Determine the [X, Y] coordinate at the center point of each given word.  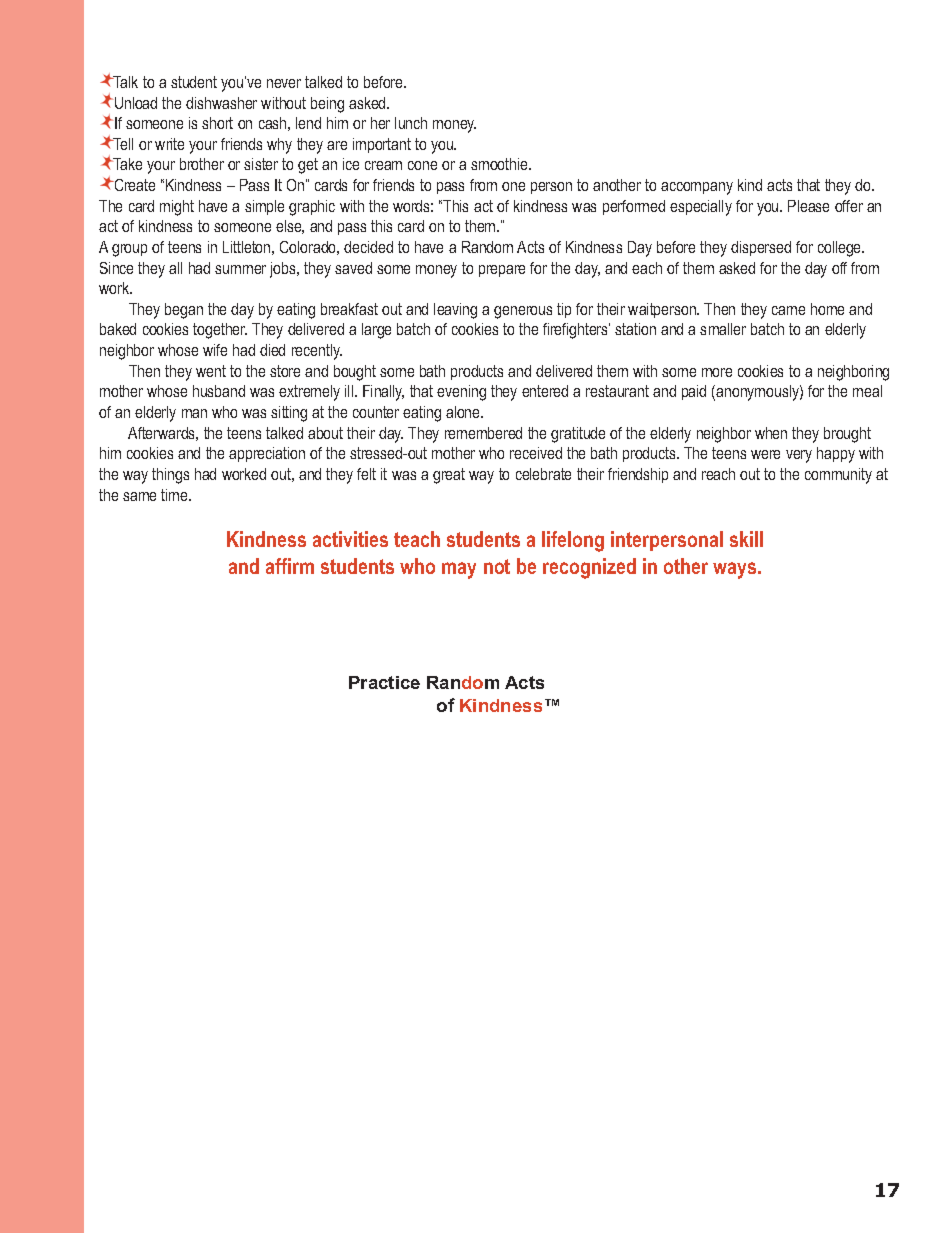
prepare [502, 271]
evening [461, 393]
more [717, 372]
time [175, 495]
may [459, 570]
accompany [697, 188]
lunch [411, 123]
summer [240, 269]
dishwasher [221, 103]
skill [746, 539]
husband [219, 391]
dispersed [761, 248]
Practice [384, 682]
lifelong [573, 541]
